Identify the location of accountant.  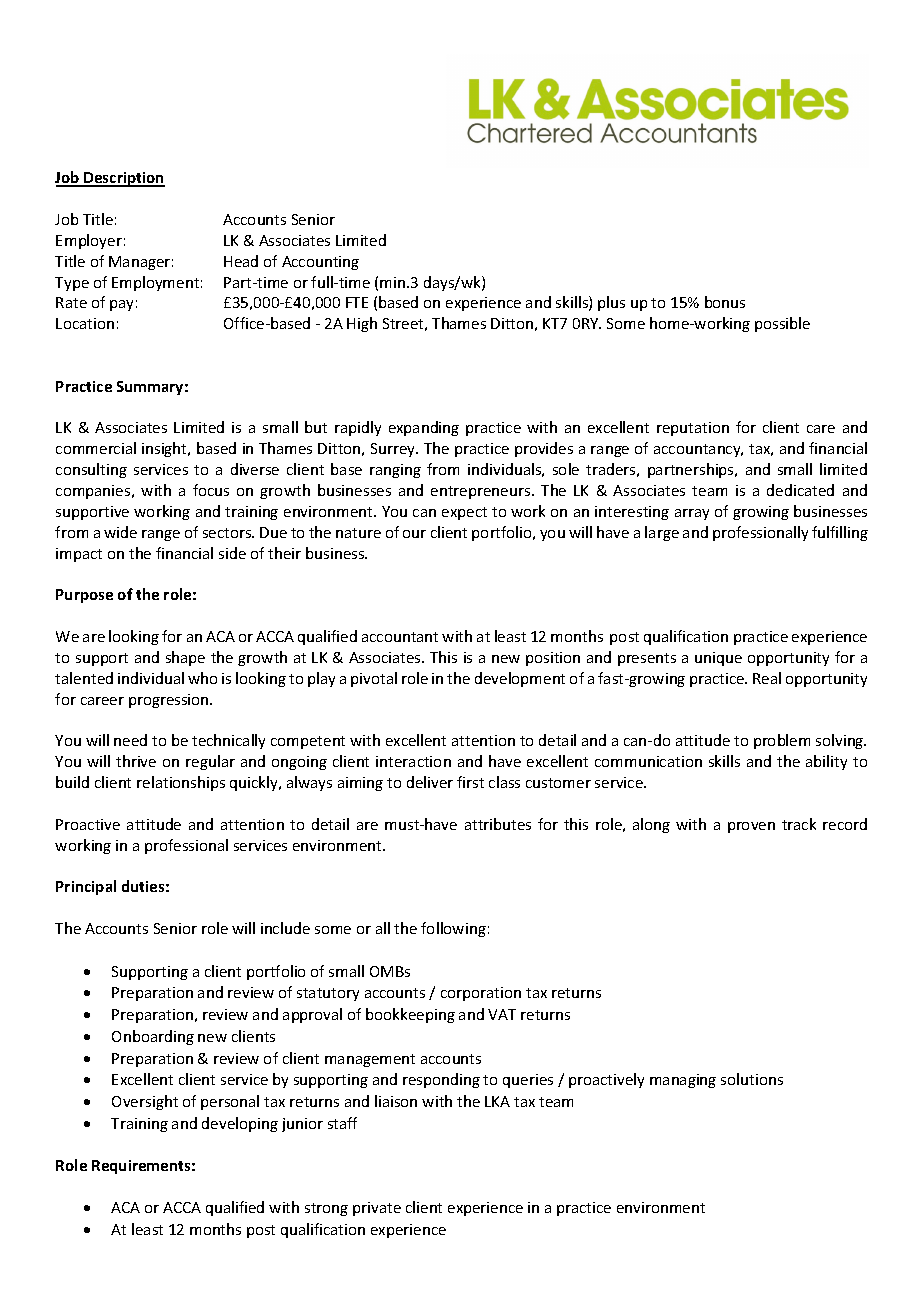
(400, 637).
